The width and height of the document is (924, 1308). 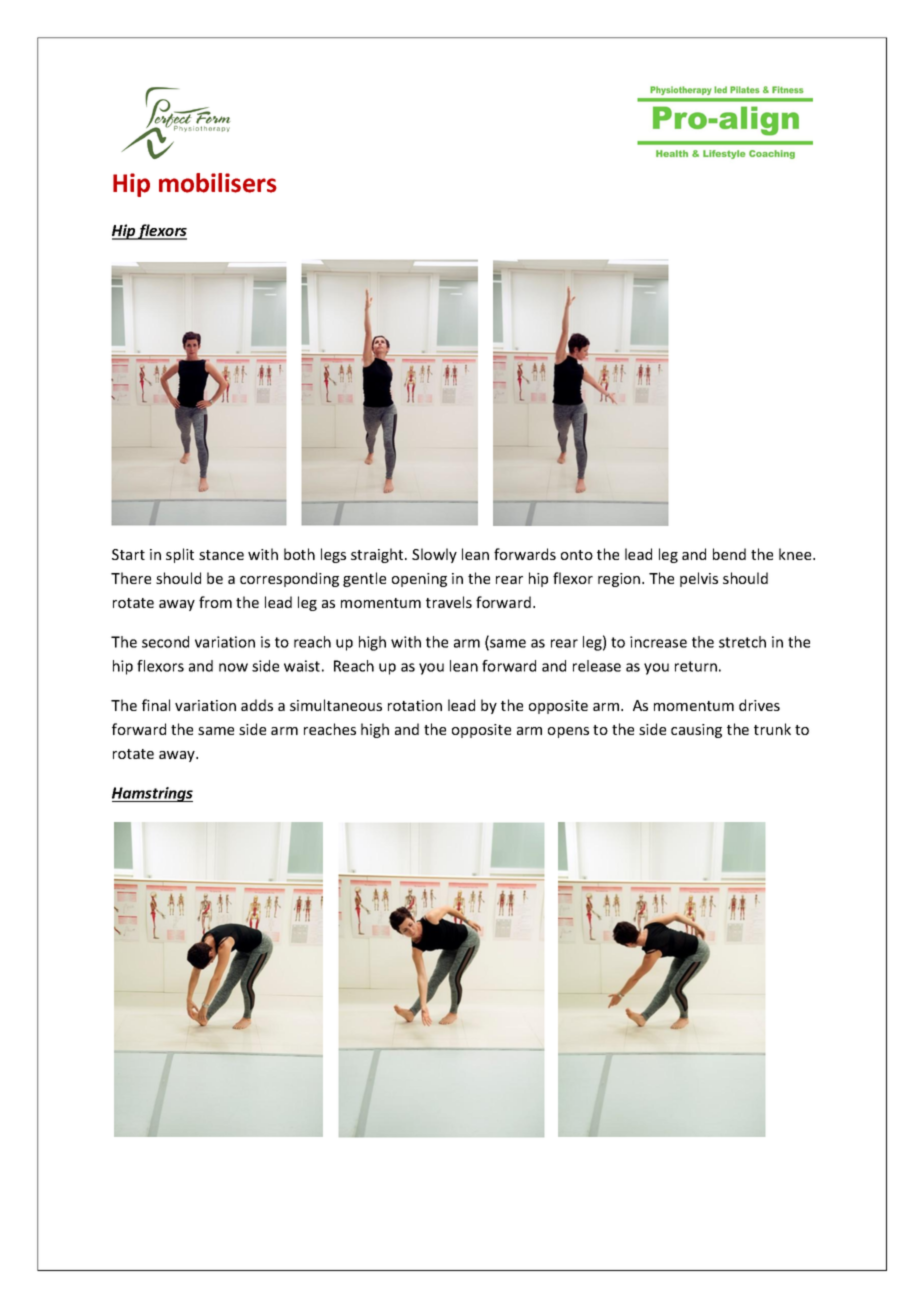 I want to click on bend, so click(x=729, y=554).
